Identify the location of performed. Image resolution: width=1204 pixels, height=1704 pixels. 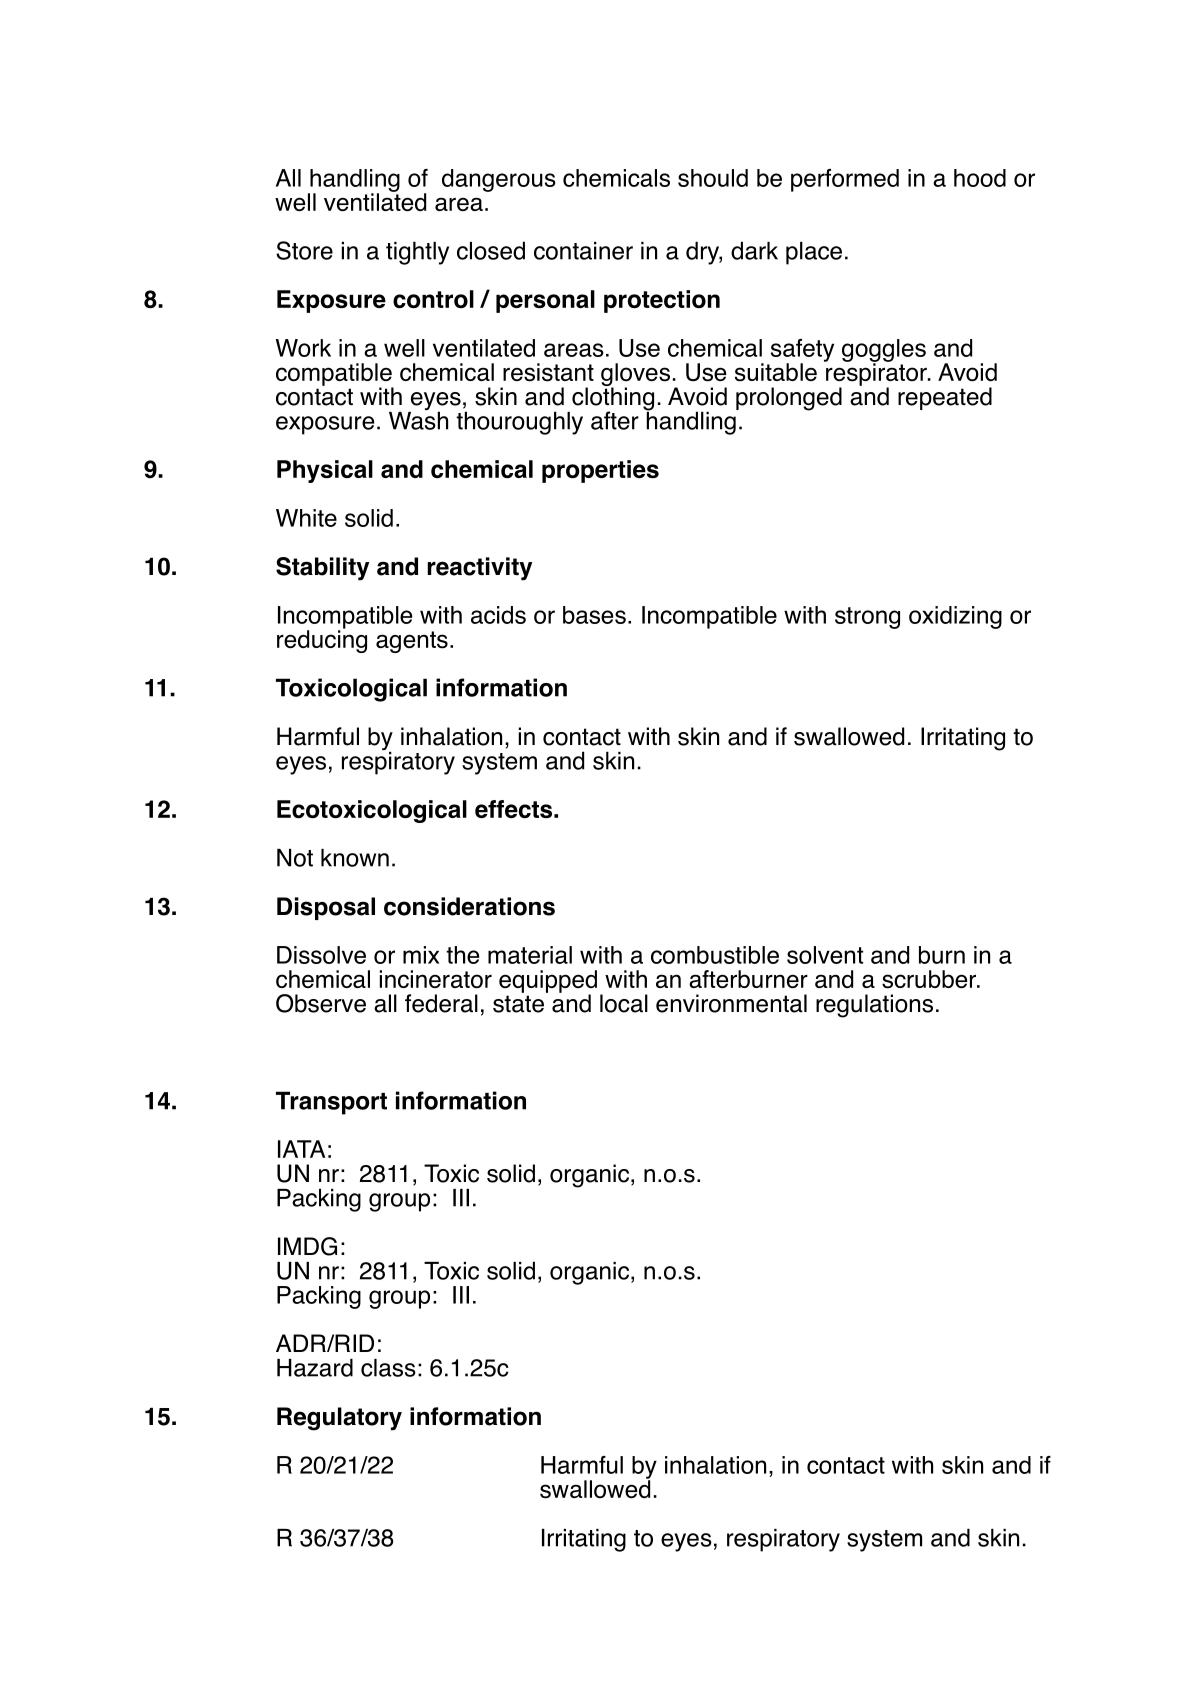
(845, 180).
